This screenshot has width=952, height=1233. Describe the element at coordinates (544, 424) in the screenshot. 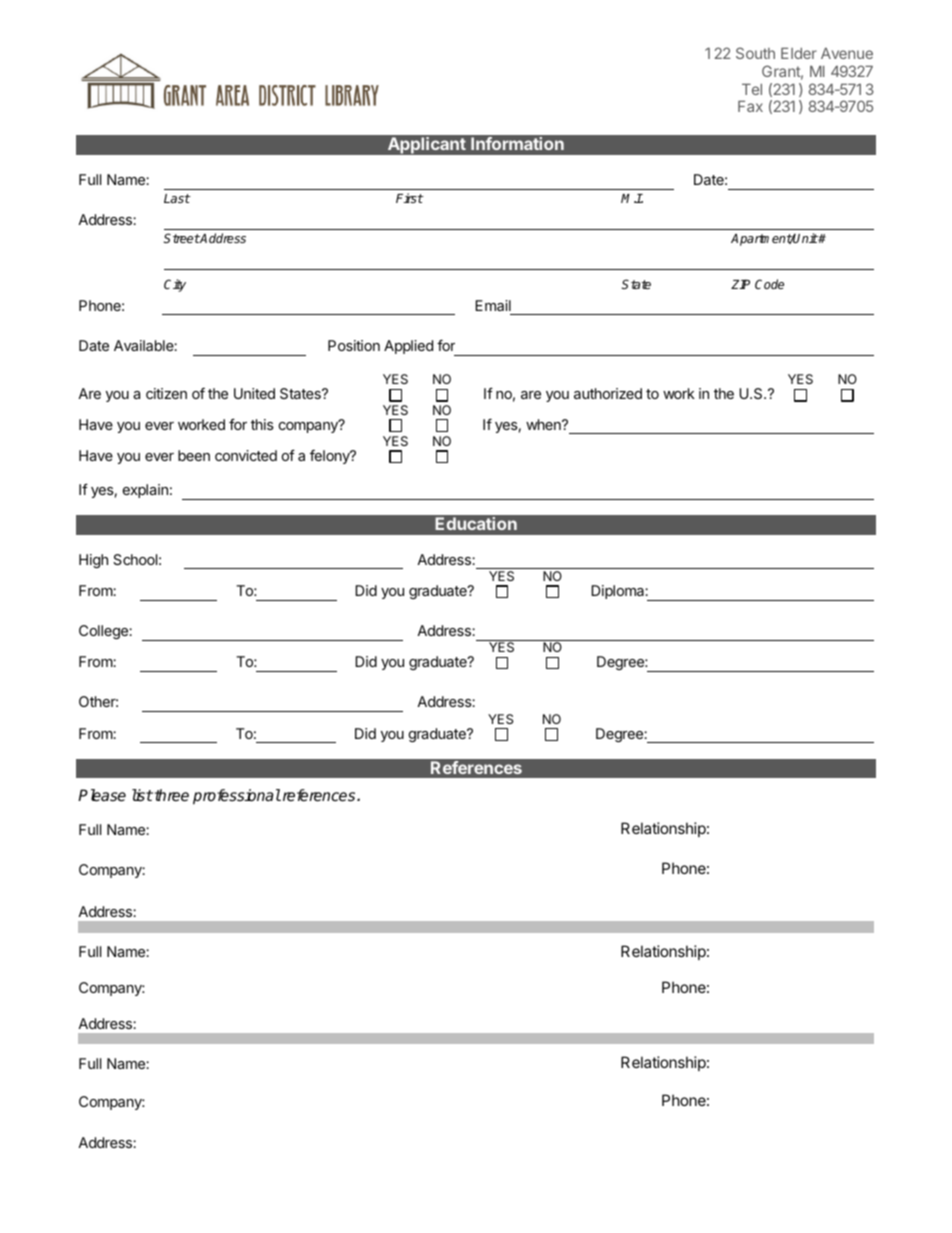

I see `when` at that location.
